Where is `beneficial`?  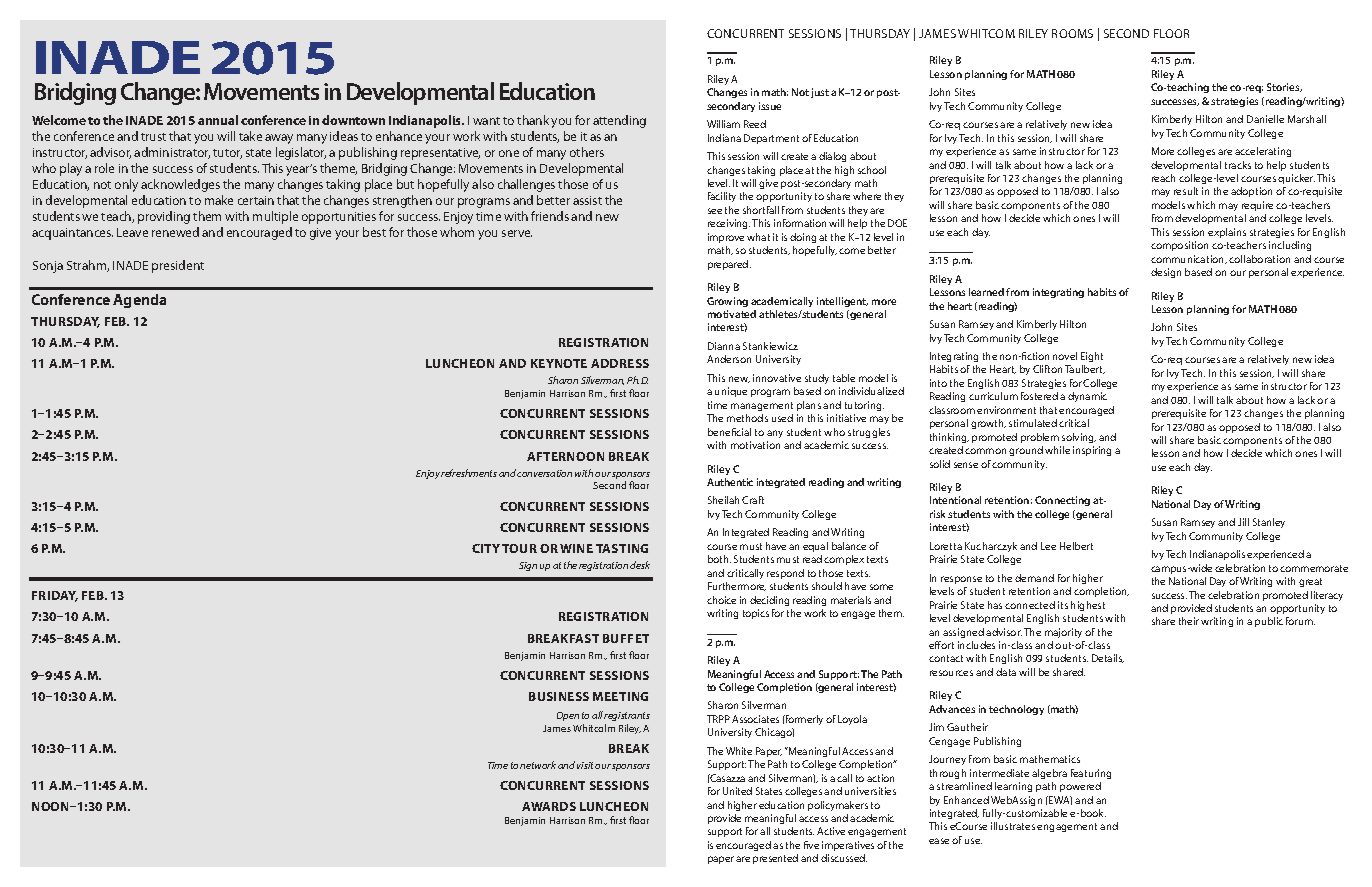 beneficial is located at coordinates (729, 432).
